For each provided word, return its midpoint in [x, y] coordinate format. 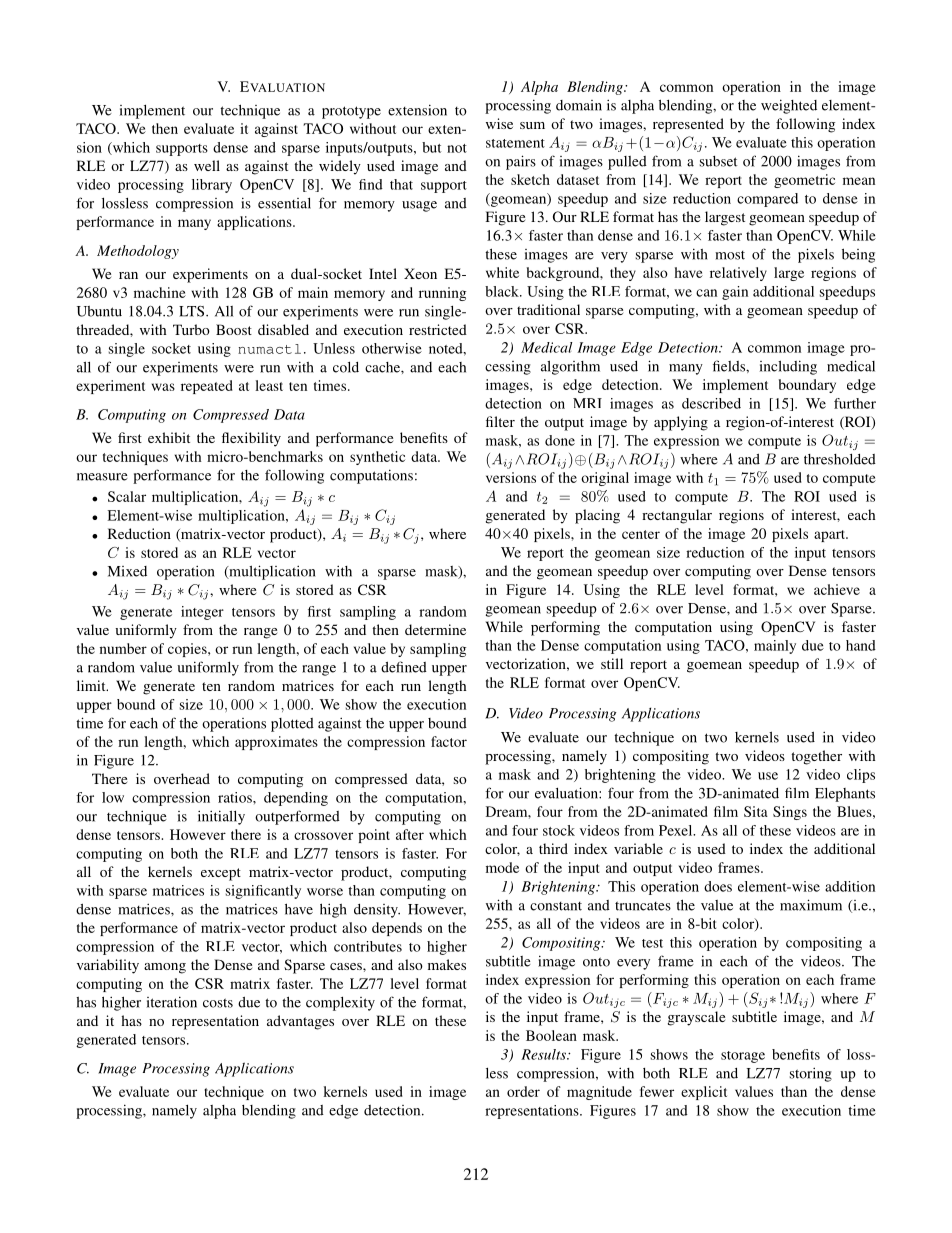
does [718, 886]
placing [597, 516]
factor [449, 741]
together [816, 757]
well [207, 165]
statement [515, 143]
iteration [172, 1002]
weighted [789, 106]
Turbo [191, 329]
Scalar [127, 496]
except [221, 874]
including [788, 367]
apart [831, 536]
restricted [438, 329]
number [123, 648]
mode [502, 867]
